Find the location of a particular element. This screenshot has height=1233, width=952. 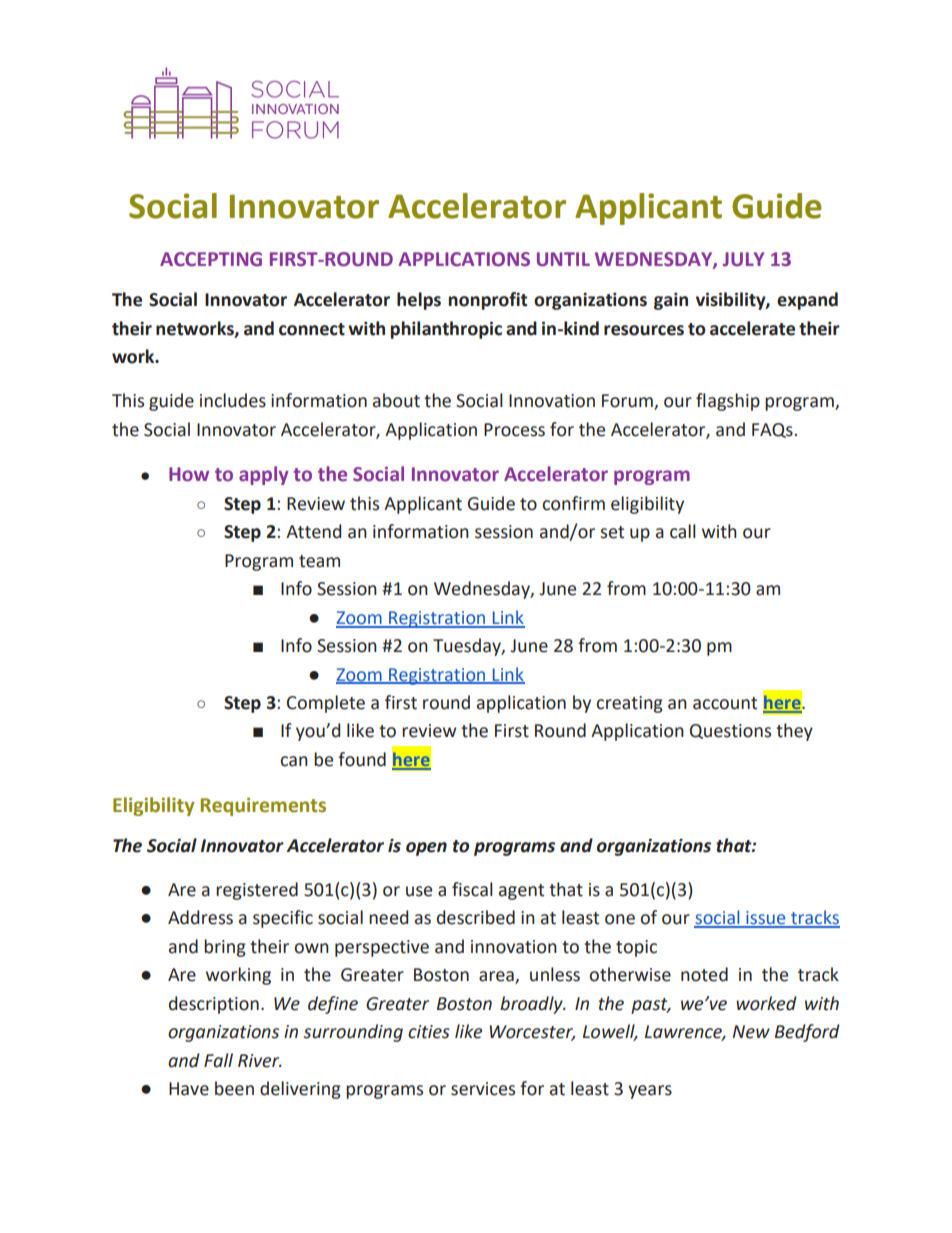

ACCEPTING is located at coordinates (211, 259).
